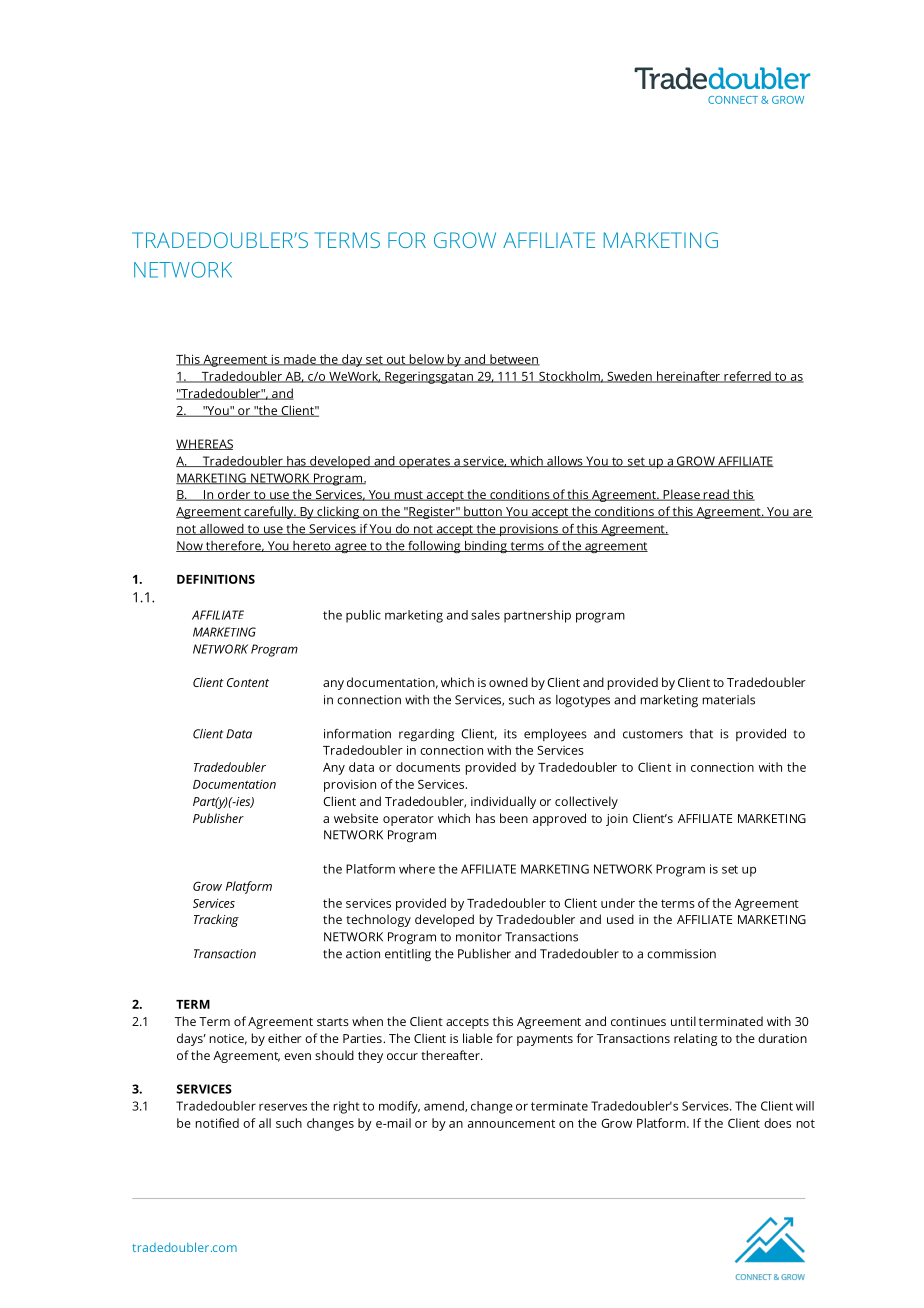 Image resolution: width=924 pixels, height=1308 pixels. Describe the element at coordinates (357, 733) in the screenshot. I see `information` at that location.
